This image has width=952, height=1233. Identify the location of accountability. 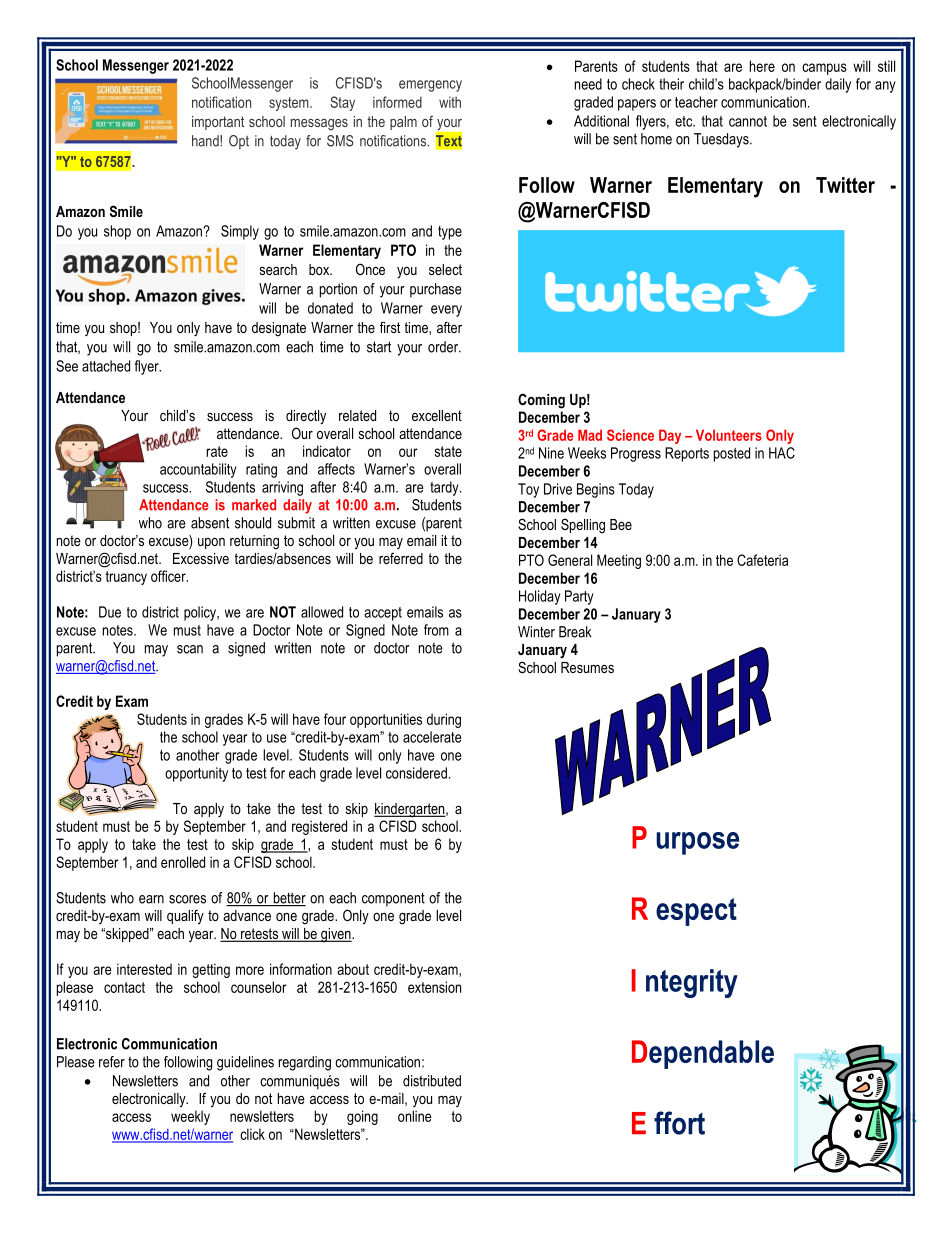
(198, 470).
